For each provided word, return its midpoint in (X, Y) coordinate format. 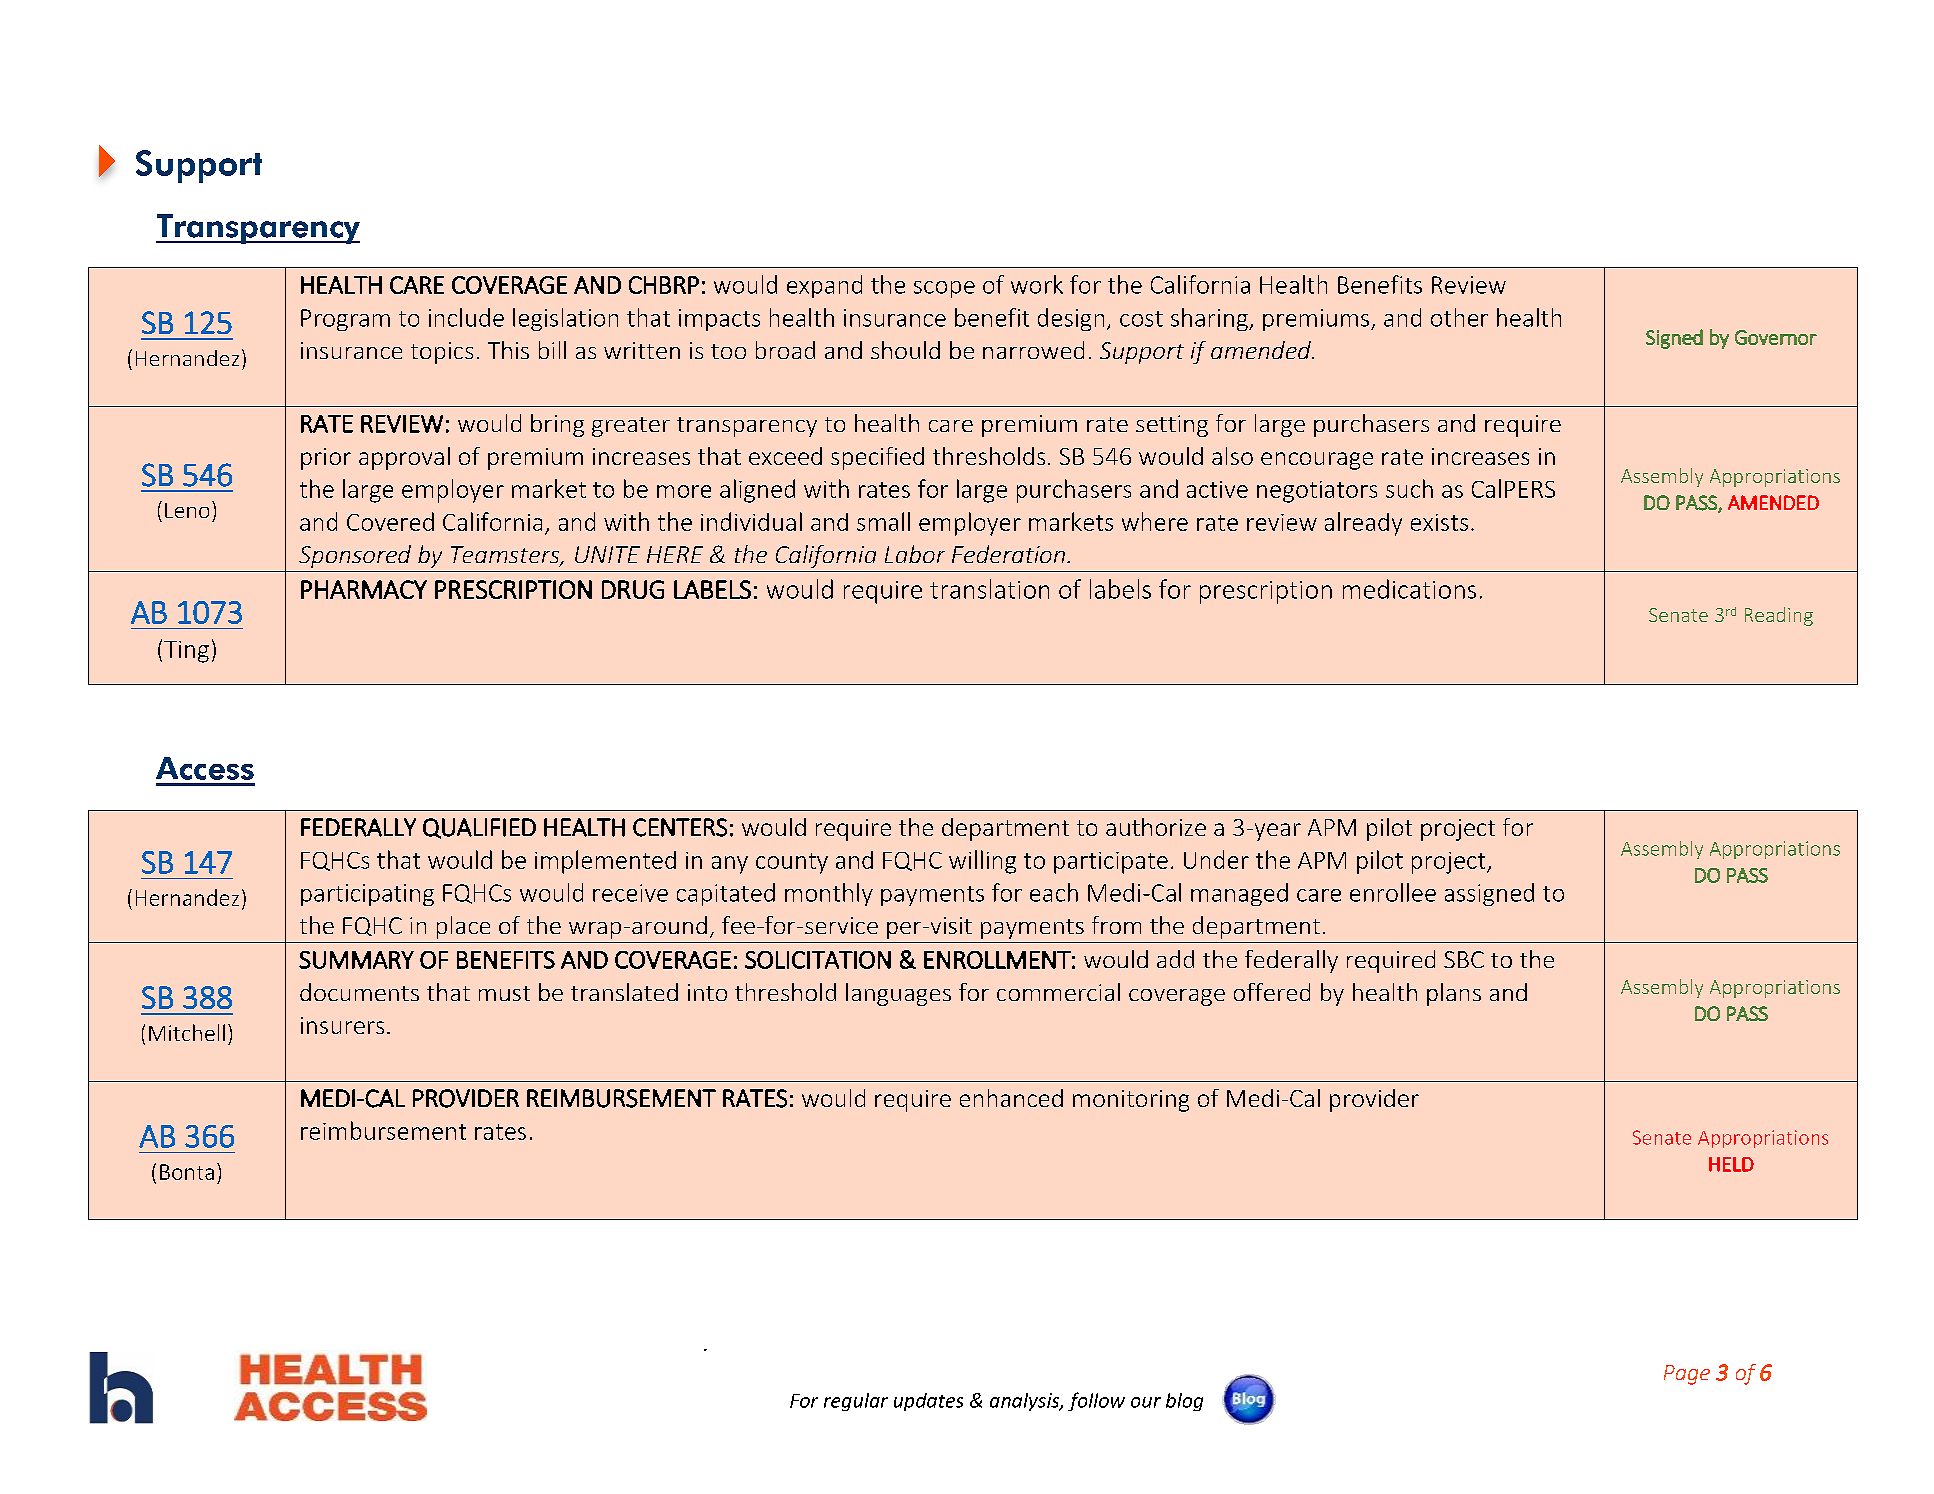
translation (989, 589)
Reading (1779, 616)
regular (856, 1402)
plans (1454, 994)
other (1459, 317)
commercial (1058, 992)
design (1071, 319)
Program (345, 320)
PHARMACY (364, 589)
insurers (342, 1025)
